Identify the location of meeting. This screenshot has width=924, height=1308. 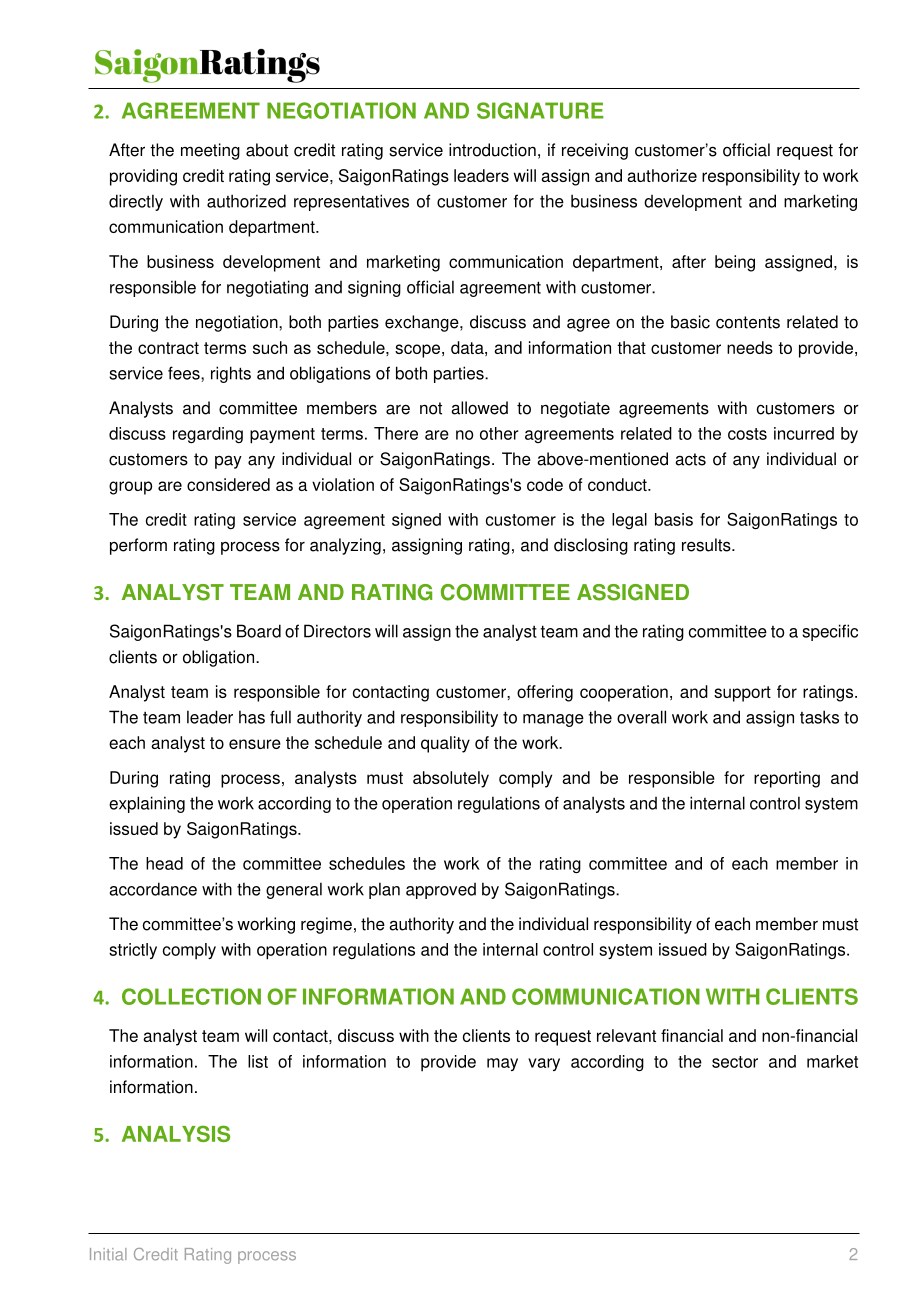
(210, 151).
